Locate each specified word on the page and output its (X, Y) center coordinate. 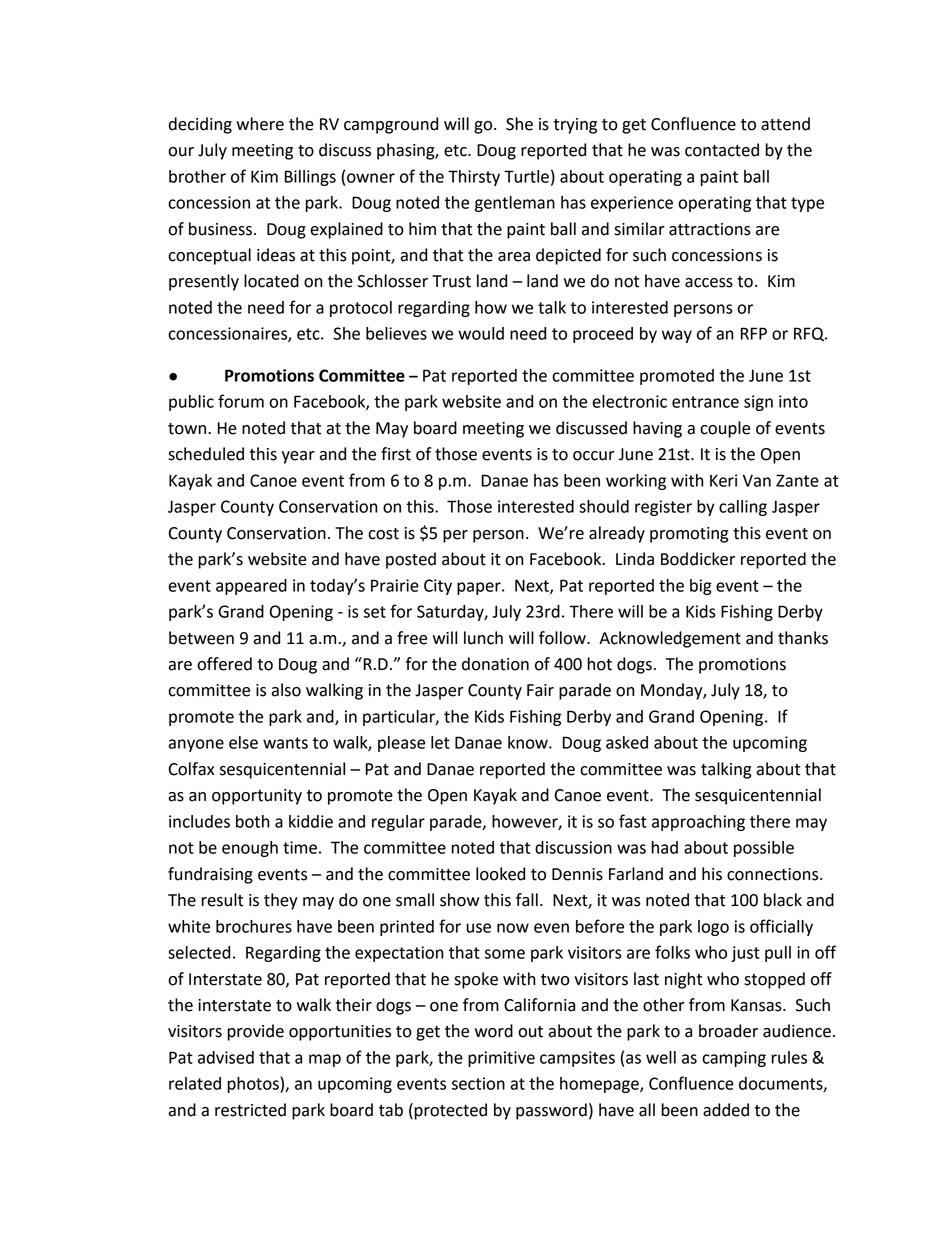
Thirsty (474, 178)
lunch (483, 638)
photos (254, 1085)
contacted (722, 150)
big (701, 587)
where (260, 124)
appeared (251, 587)
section (478, 1083)
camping (734, 1059)
